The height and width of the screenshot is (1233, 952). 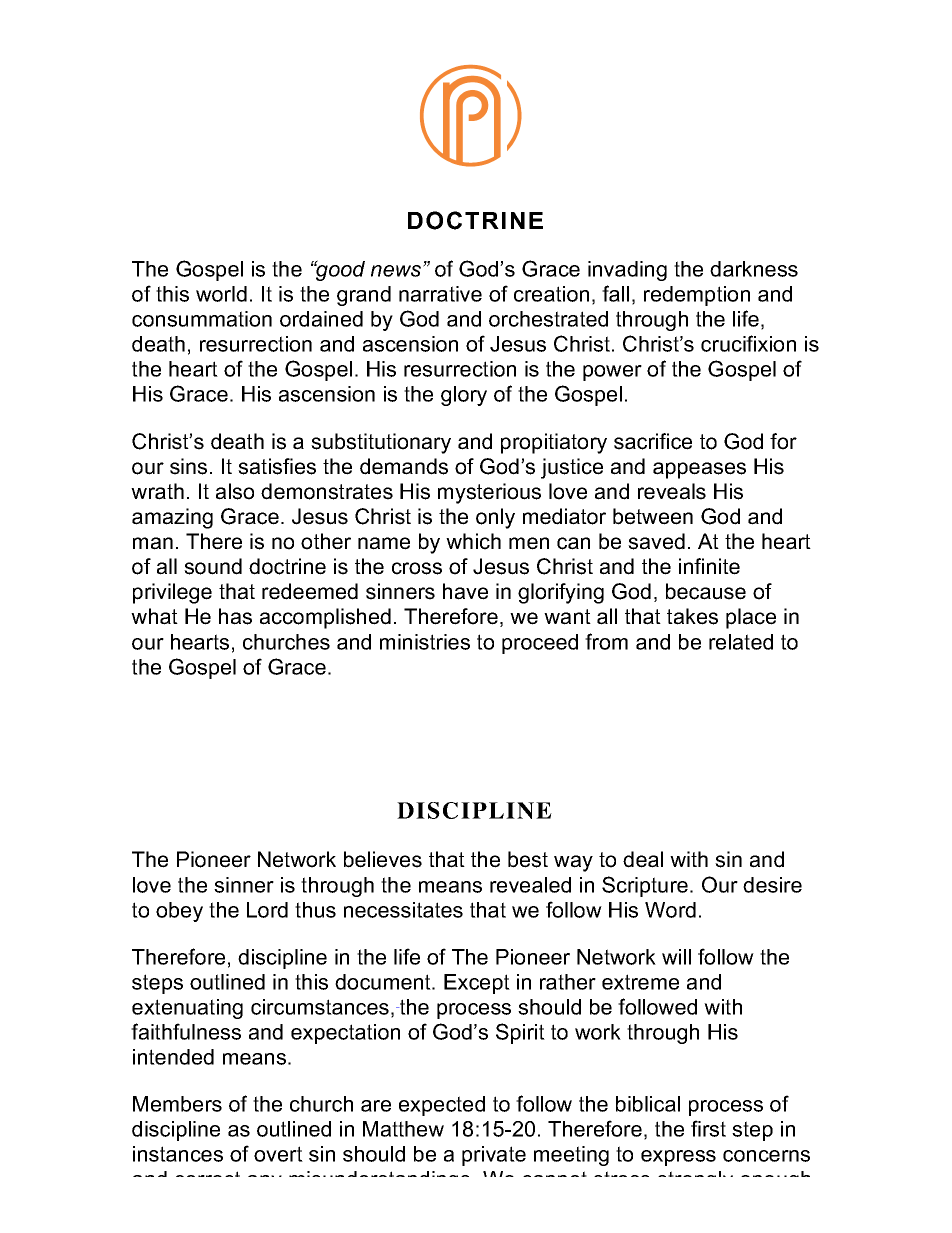 What do you see at coordinates (221, 294) in the screenshot?
I see `world` at bounding box center [221, 294].
